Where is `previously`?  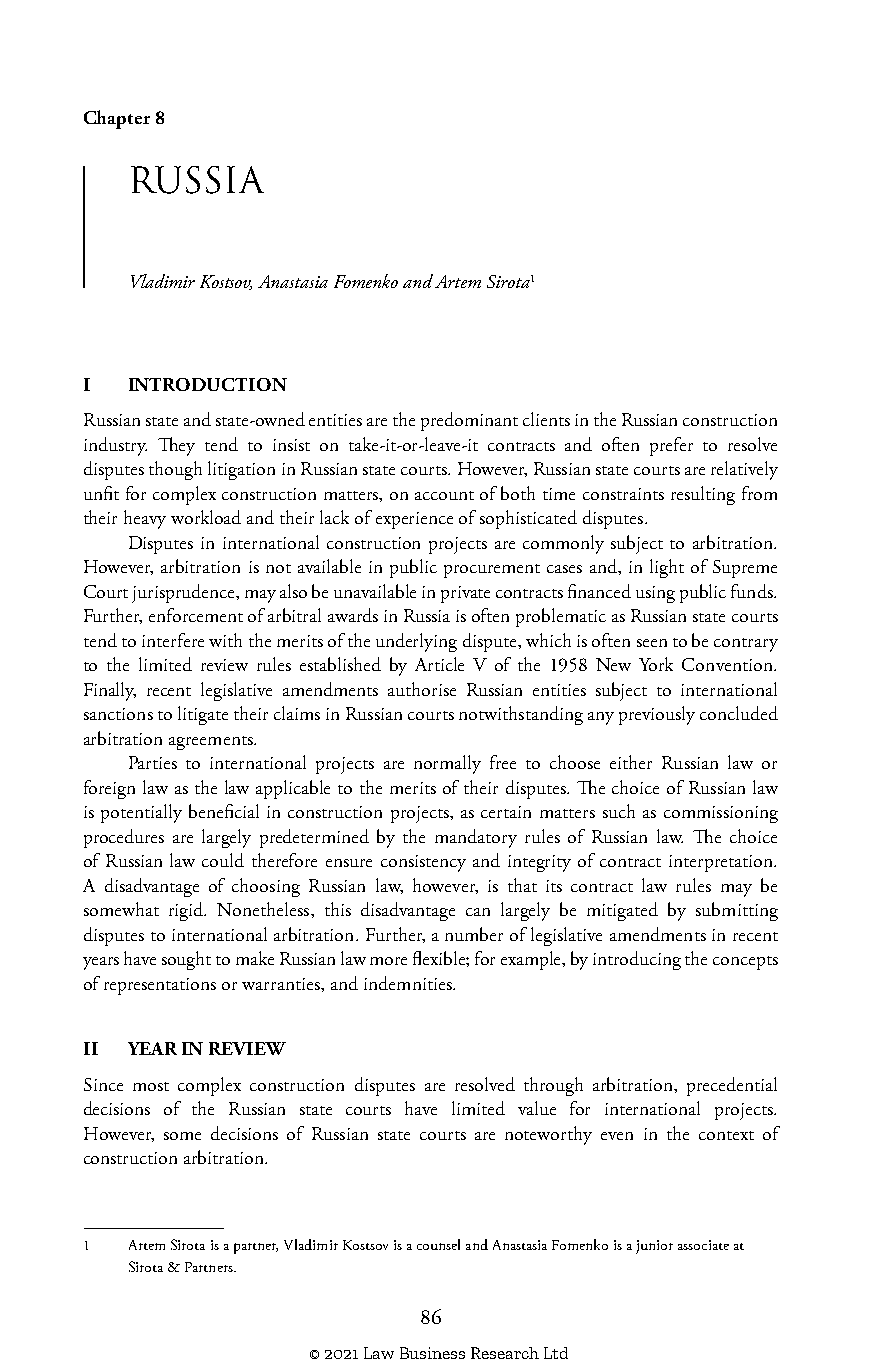 previously is located at coordinates (657, 715).
